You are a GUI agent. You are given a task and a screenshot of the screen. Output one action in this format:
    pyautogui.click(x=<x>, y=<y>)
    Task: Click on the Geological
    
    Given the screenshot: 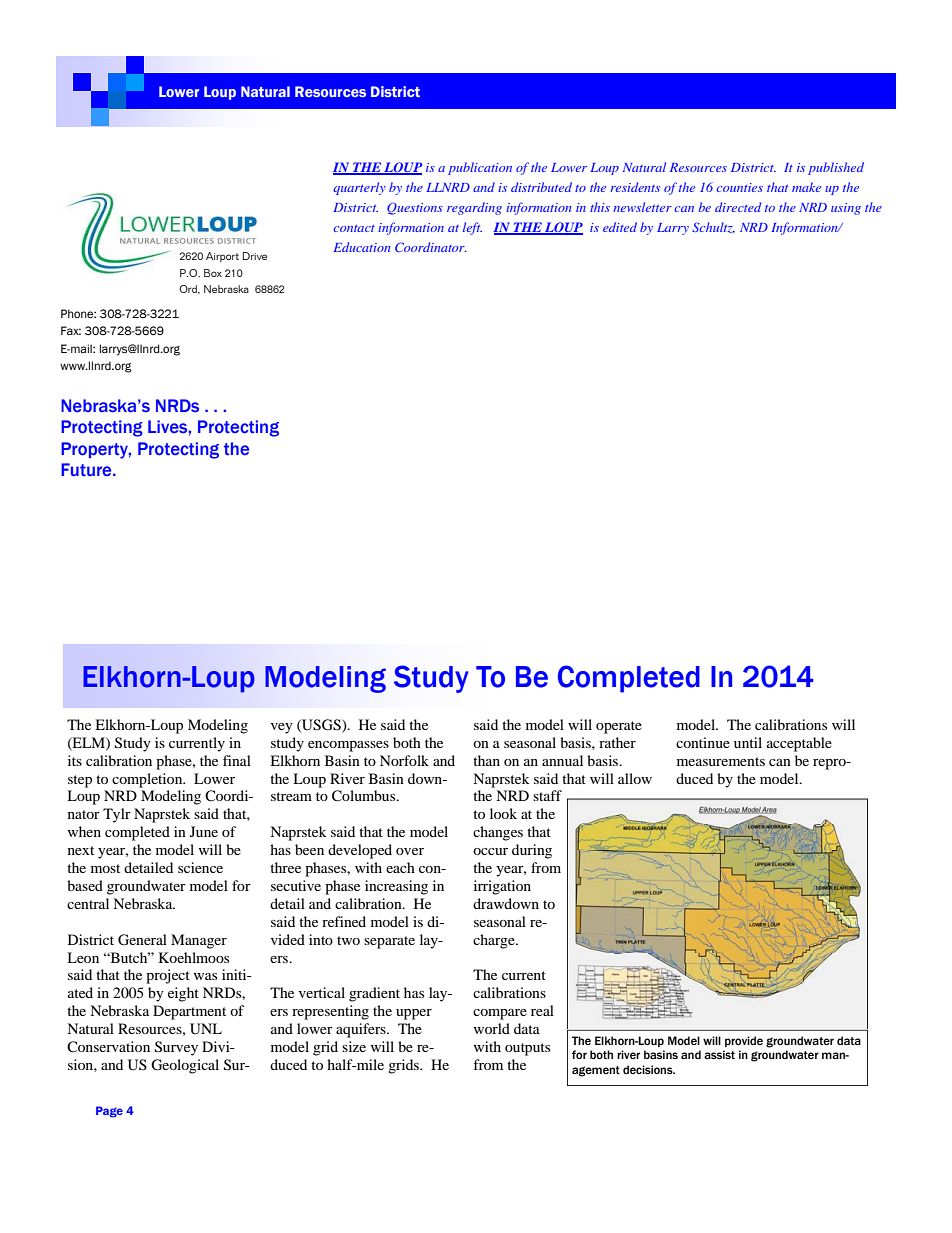 What is the action you would take?
    pyautogui.click(x=185, y=1066)
